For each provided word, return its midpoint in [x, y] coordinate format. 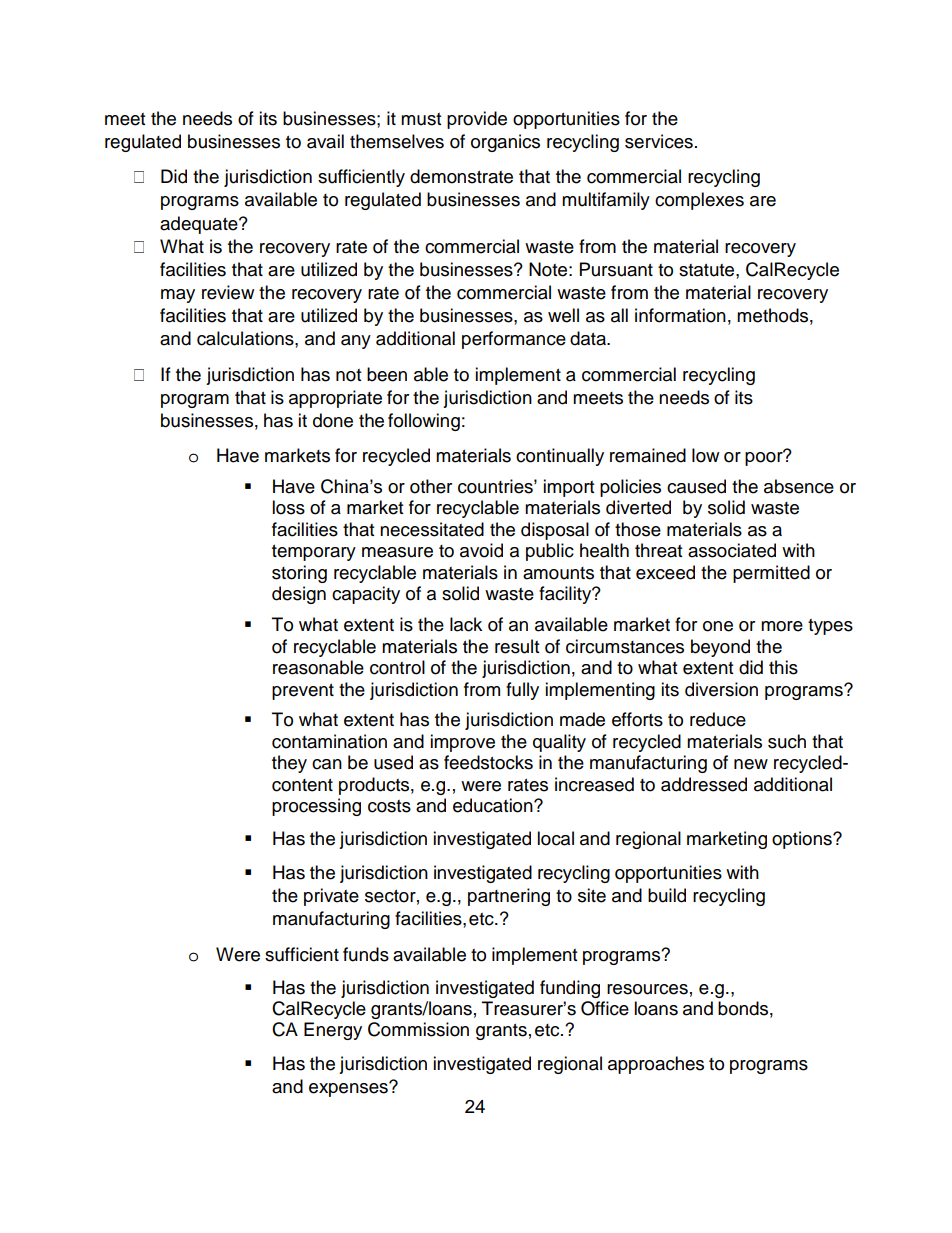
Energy [333, 1031]
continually [560, 457]
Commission [418, 1029]
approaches [656, 1065]
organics [505, 143]
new [751, 764]
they [289, 764]
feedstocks [488, 762]
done [333, 420]
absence [799, 486]
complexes [699, 201]
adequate [200, 225]
